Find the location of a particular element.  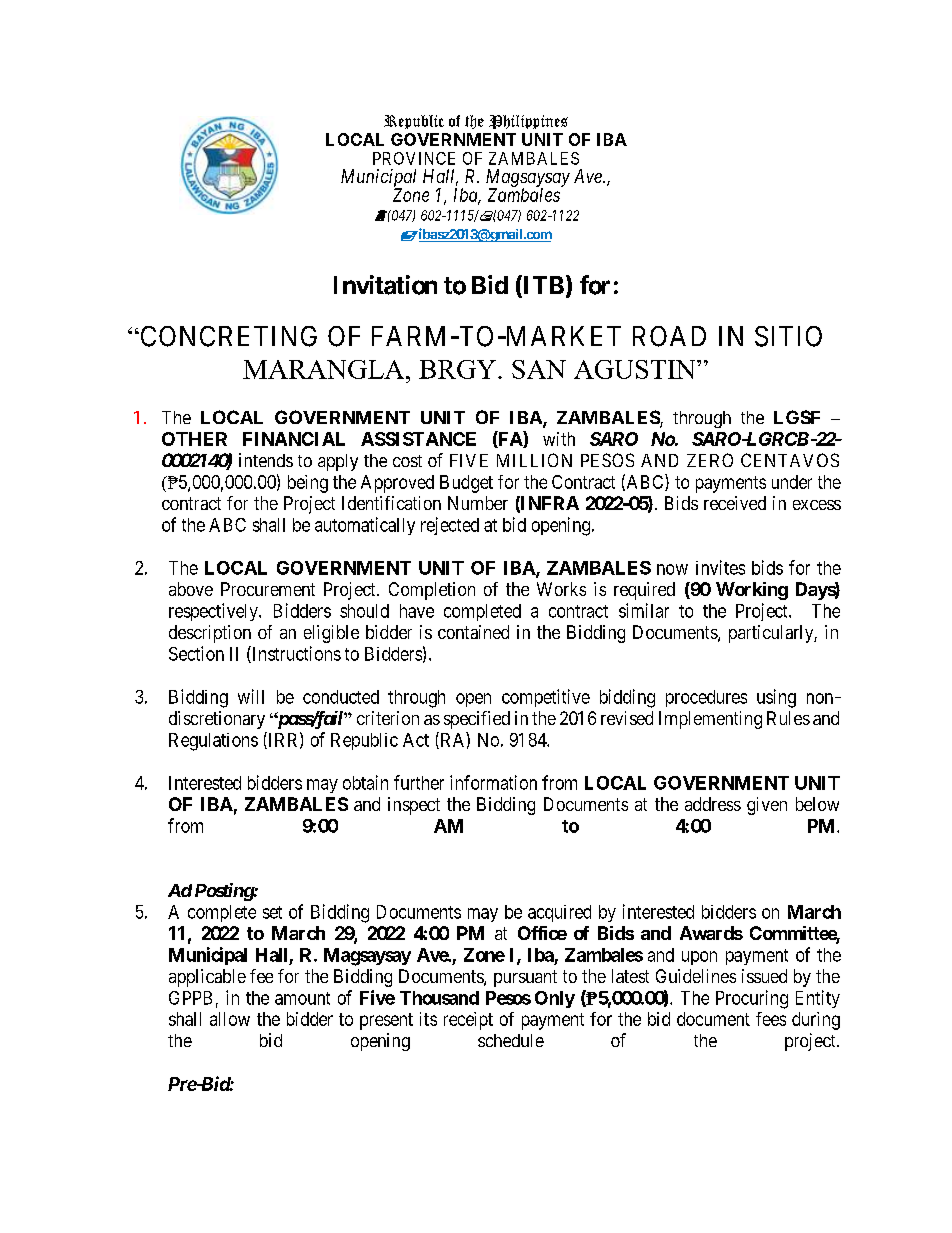

PROVINCE is located at coordinates (414, 158).
